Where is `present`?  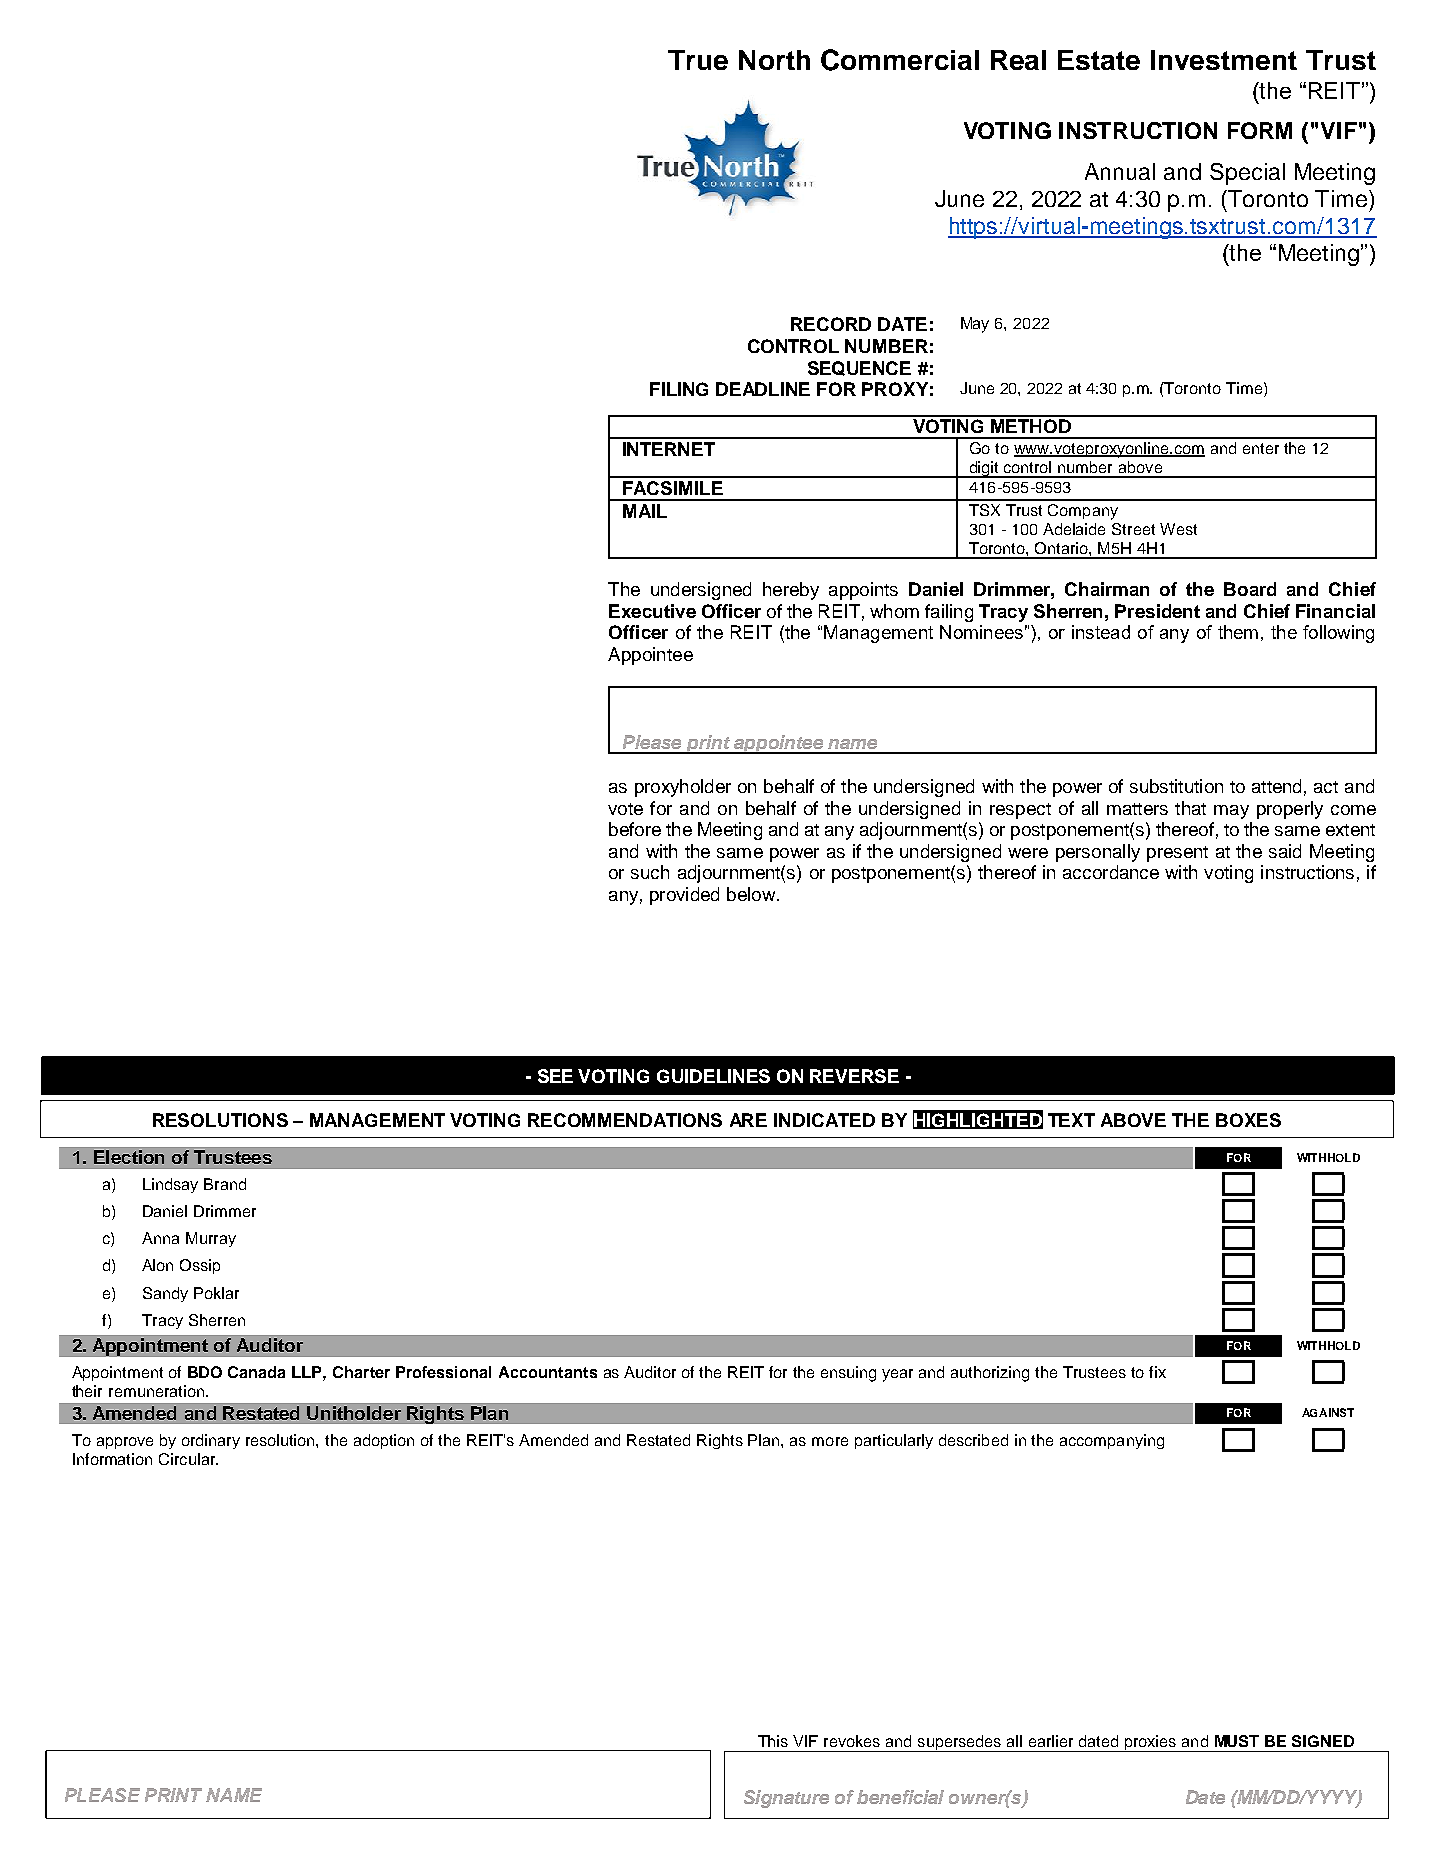
present is located at coordinates (1177, 854).
